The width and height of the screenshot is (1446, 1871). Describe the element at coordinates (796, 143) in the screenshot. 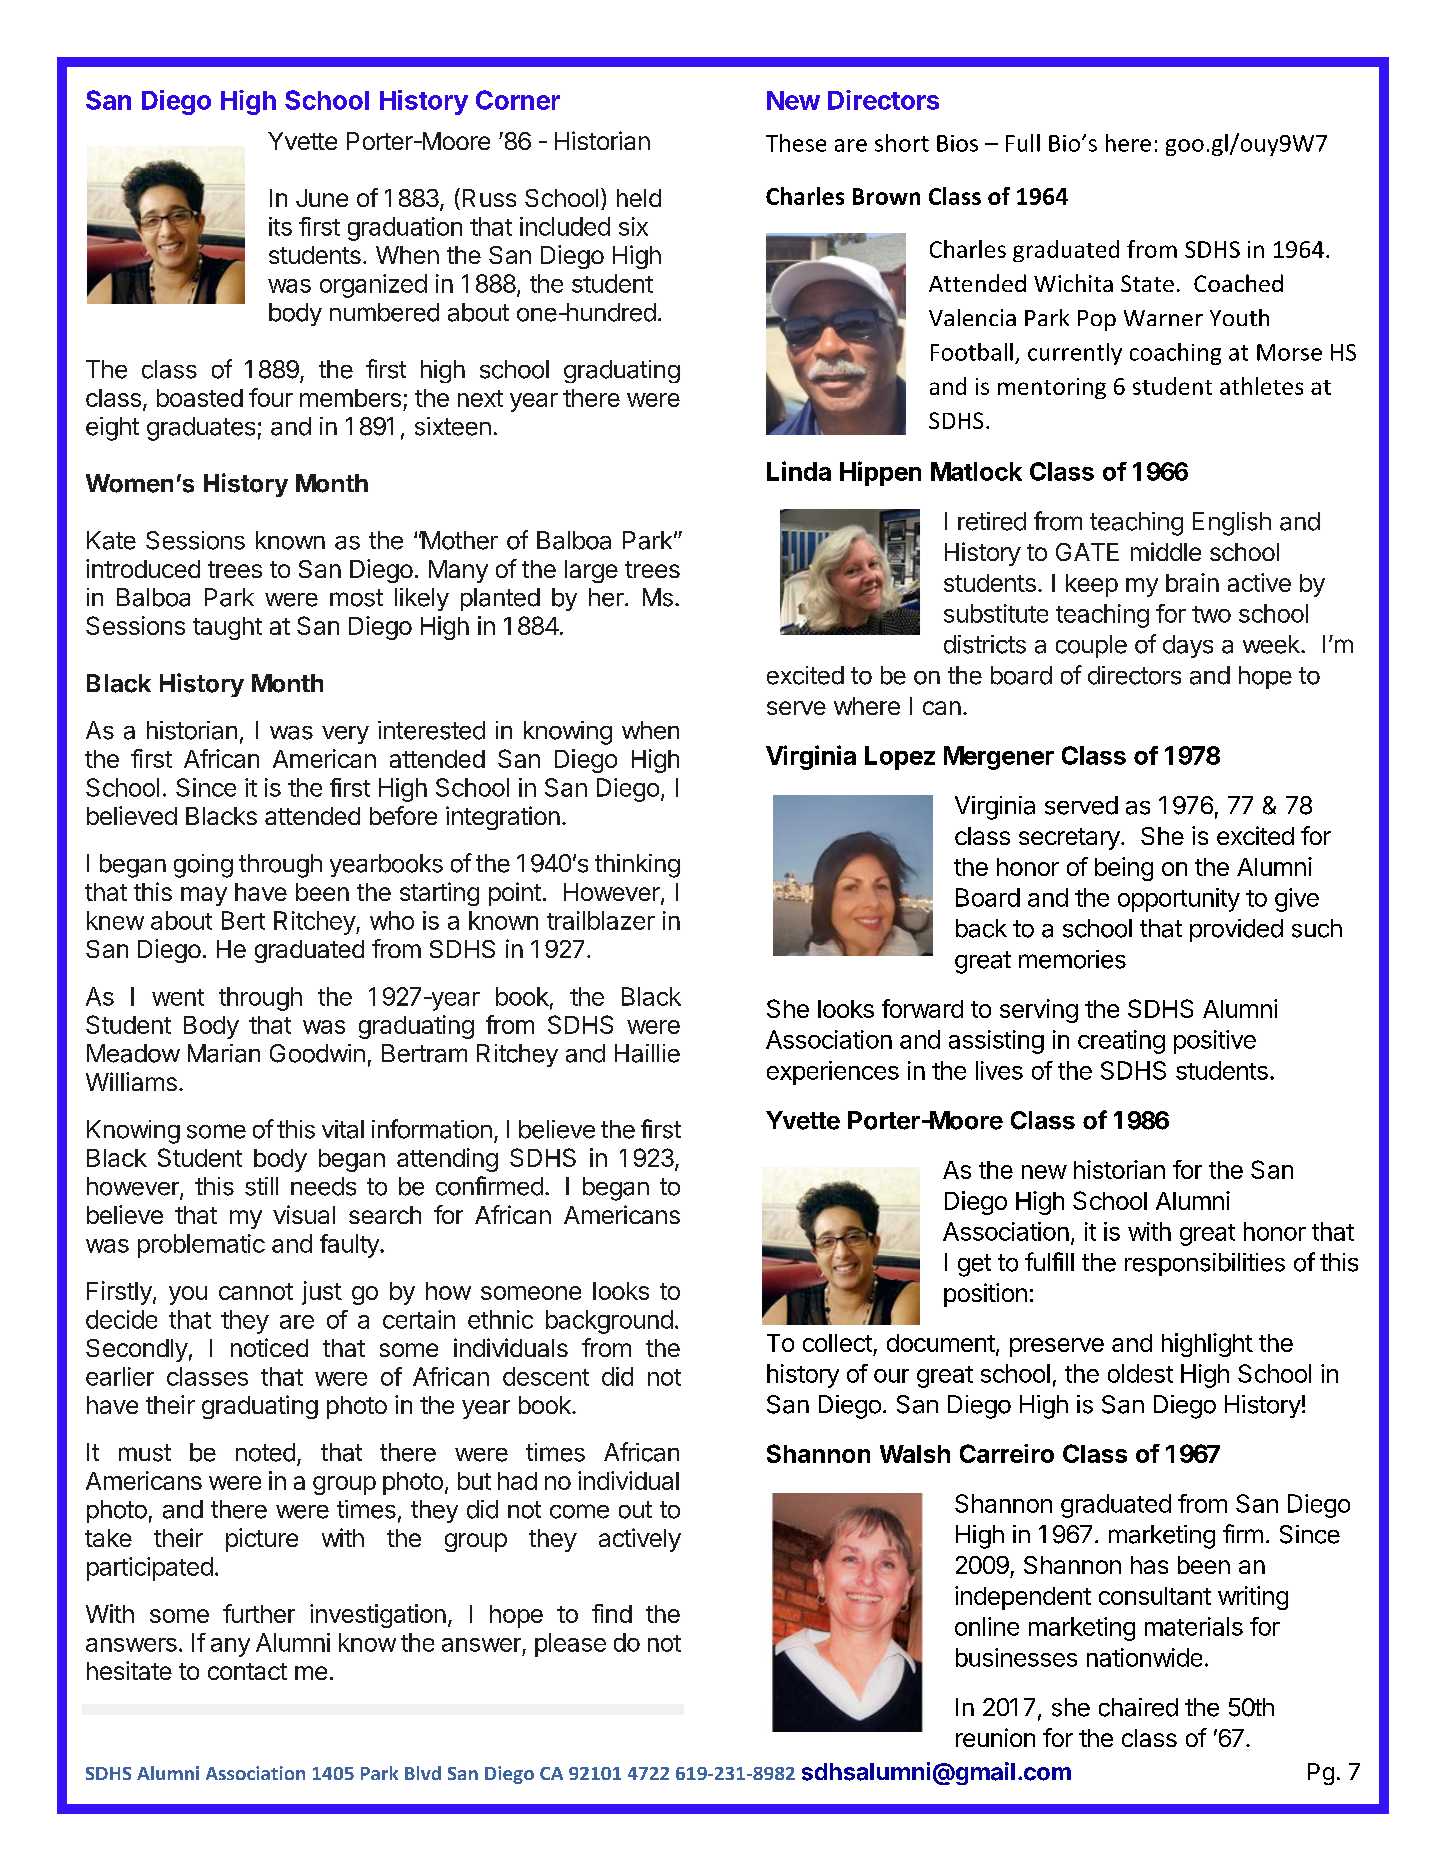

I see `These` at that location.
